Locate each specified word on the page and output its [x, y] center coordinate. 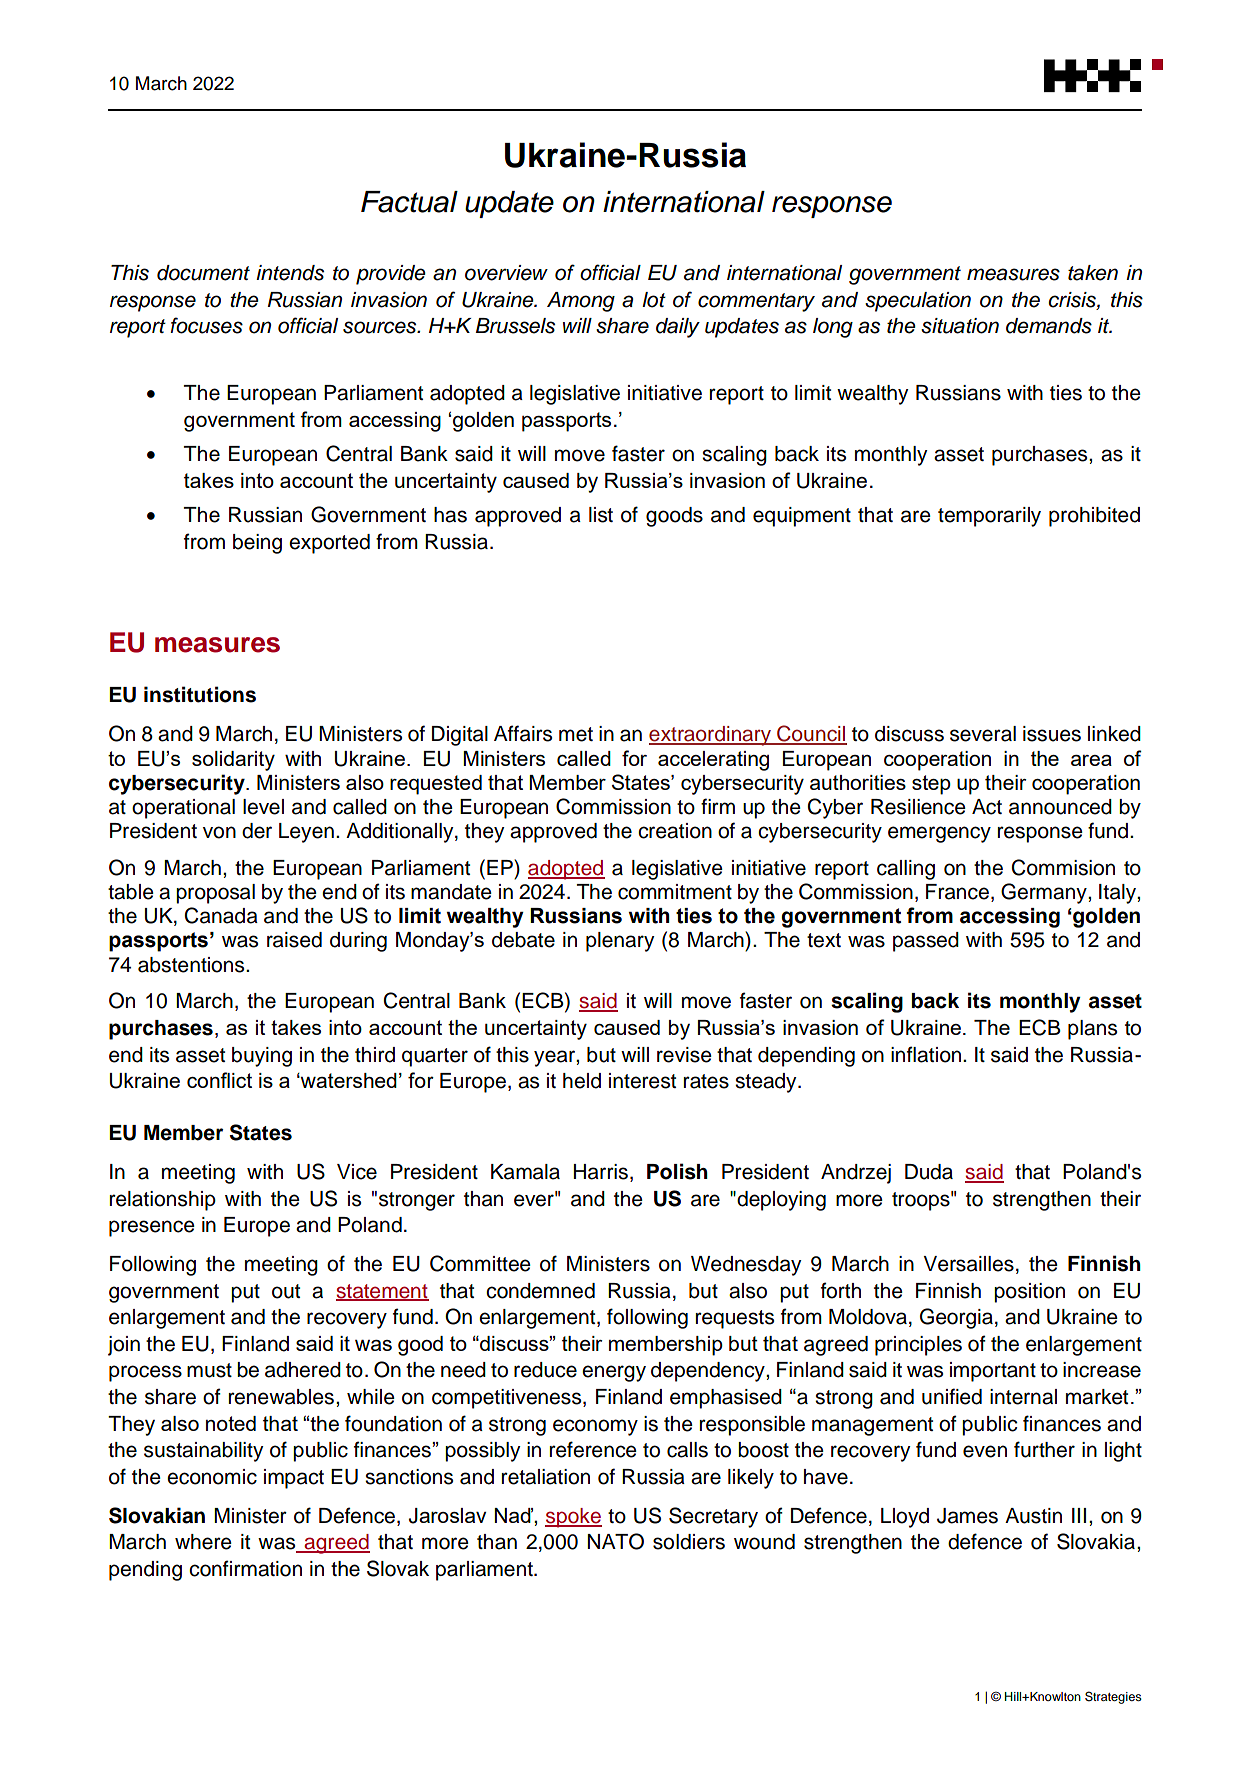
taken [1093, 273]
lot [654, 300]
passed [926, 942]
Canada [221, 915]
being [257, 544]
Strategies [1113, 1697]
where [203, 1542]
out [286, 1291]
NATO [616, 1541]
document [203, 273]
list [601, 515]
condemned [540, 1291]
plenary [620, 942]
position [1029, 1293]
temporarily [989, 517]
